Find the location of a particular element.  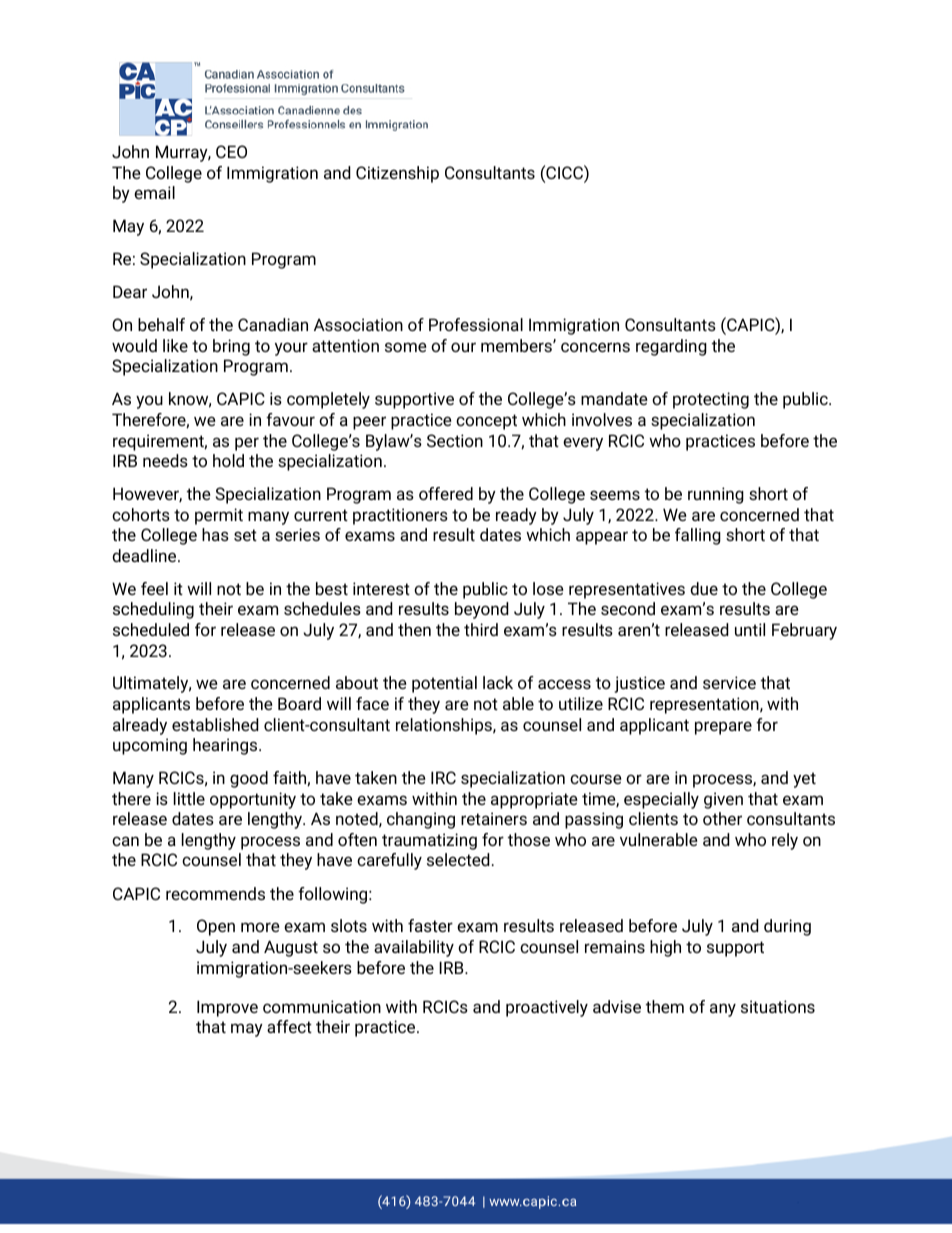

Section is located at coordinates (455, 440).
